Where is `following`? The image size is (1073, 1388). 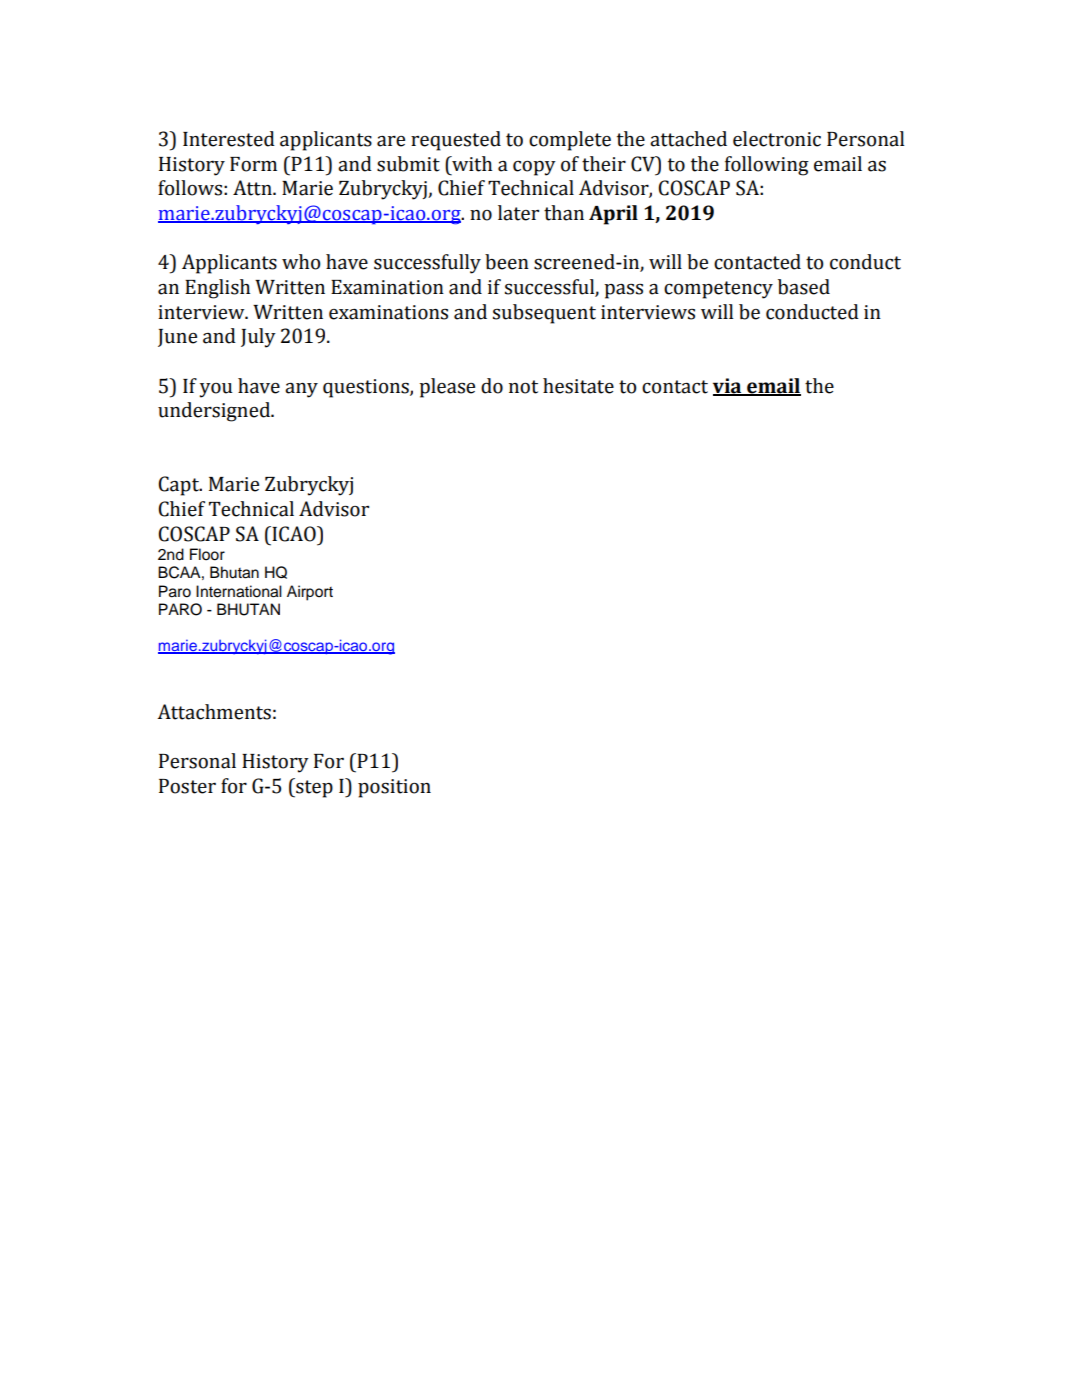 following is located at coordinates (767, 166).
